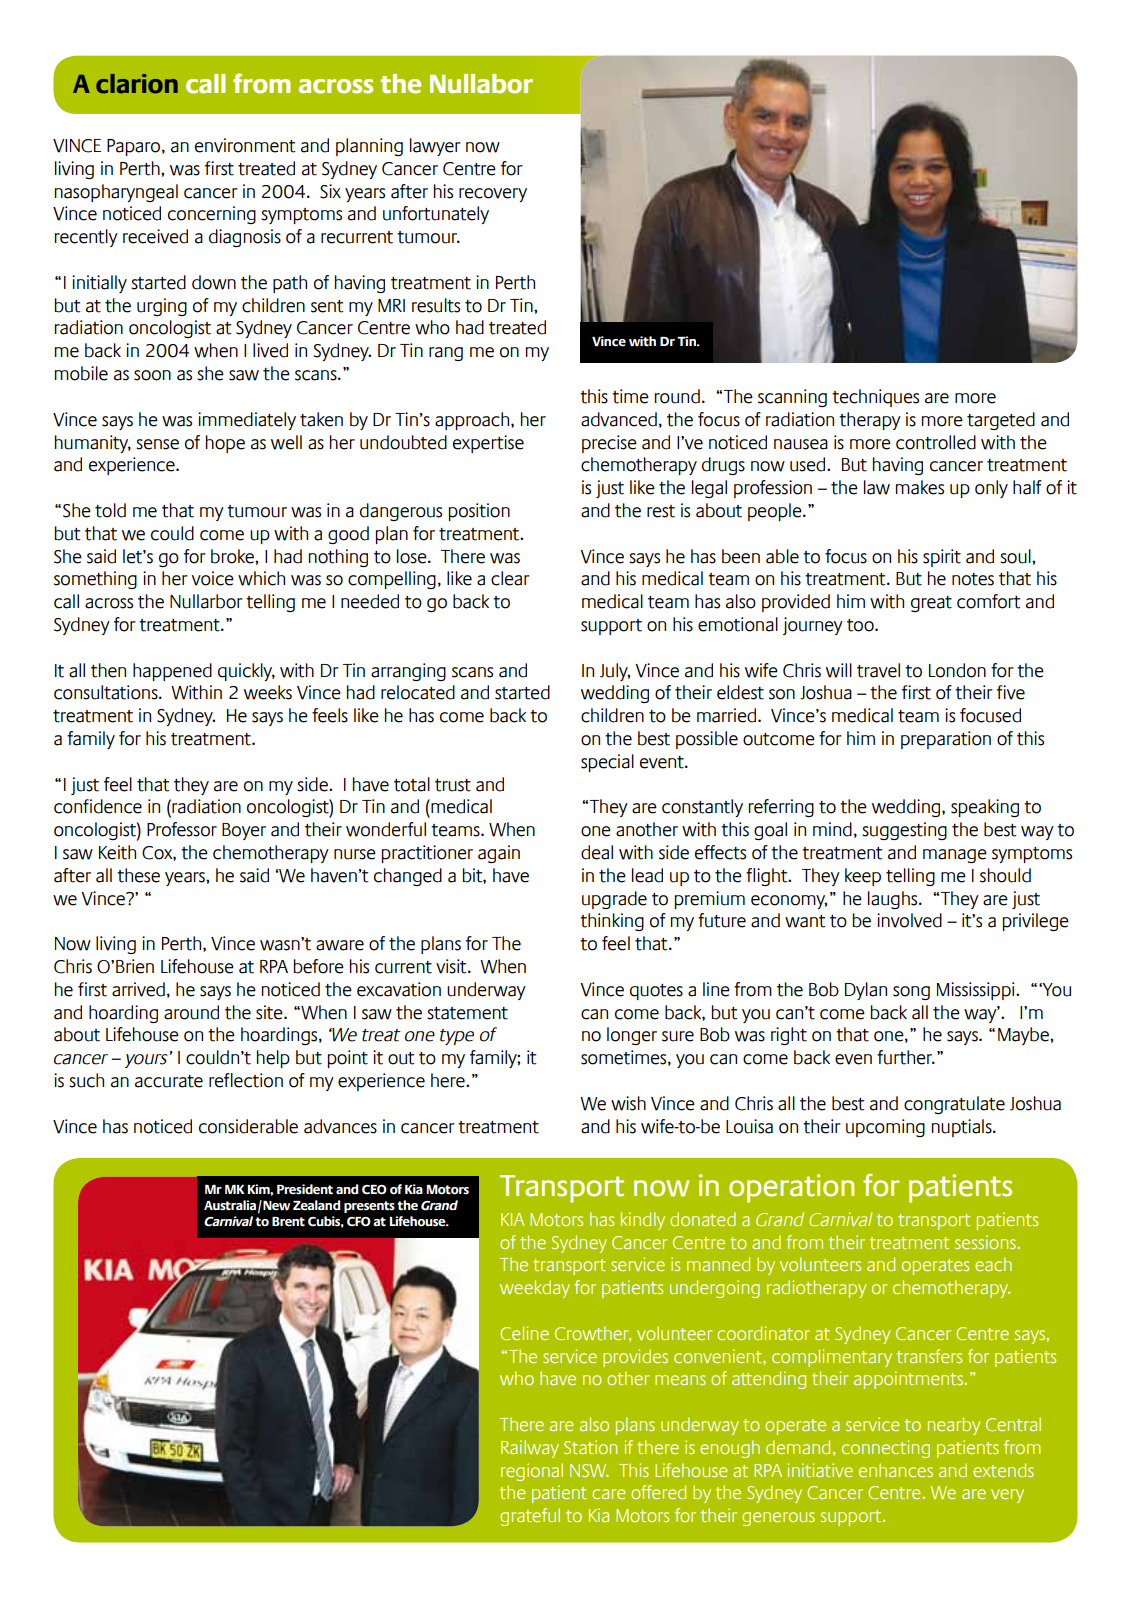 The image size is (1131, 1600). I want to click on suggesting, so click(904, 831).
